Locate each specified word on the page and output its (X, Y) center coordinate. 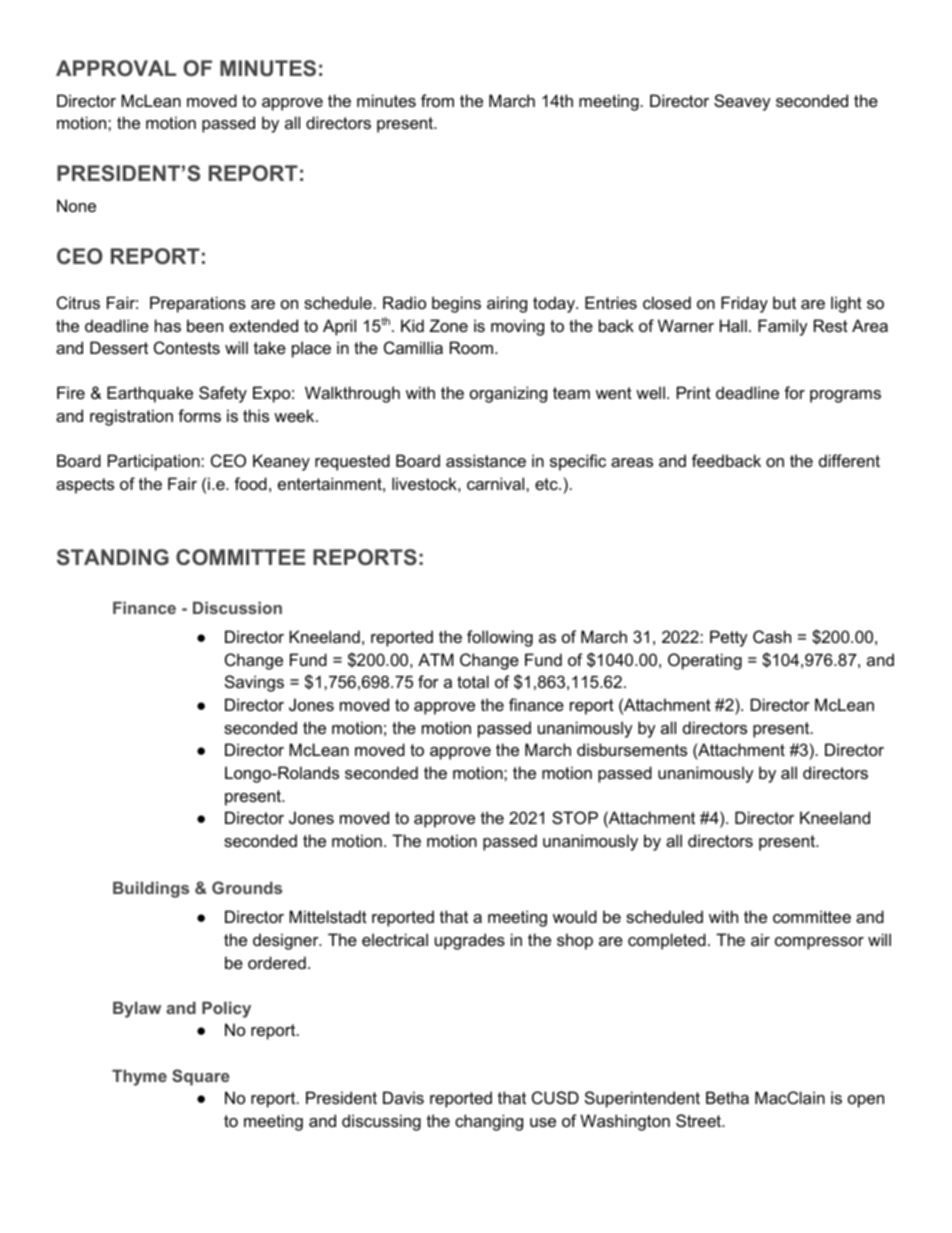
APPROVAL (116, 68)
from (437, 100)
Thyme (139, 1077)
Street (700, 1120)
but (784, 302)
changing (489, 1122)
